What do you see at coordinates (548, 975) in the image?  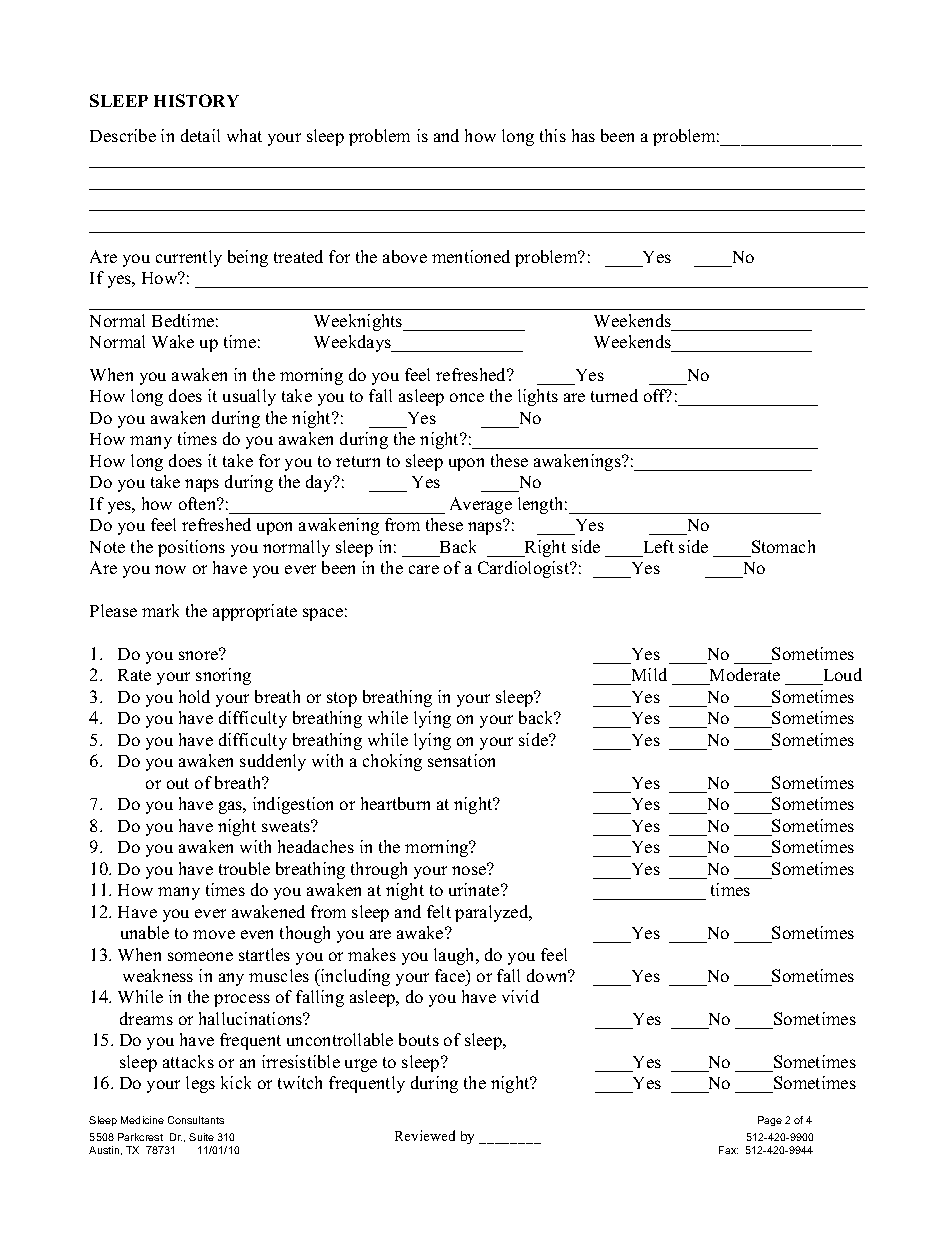 I see `down` at bounding box center [548, 975].
